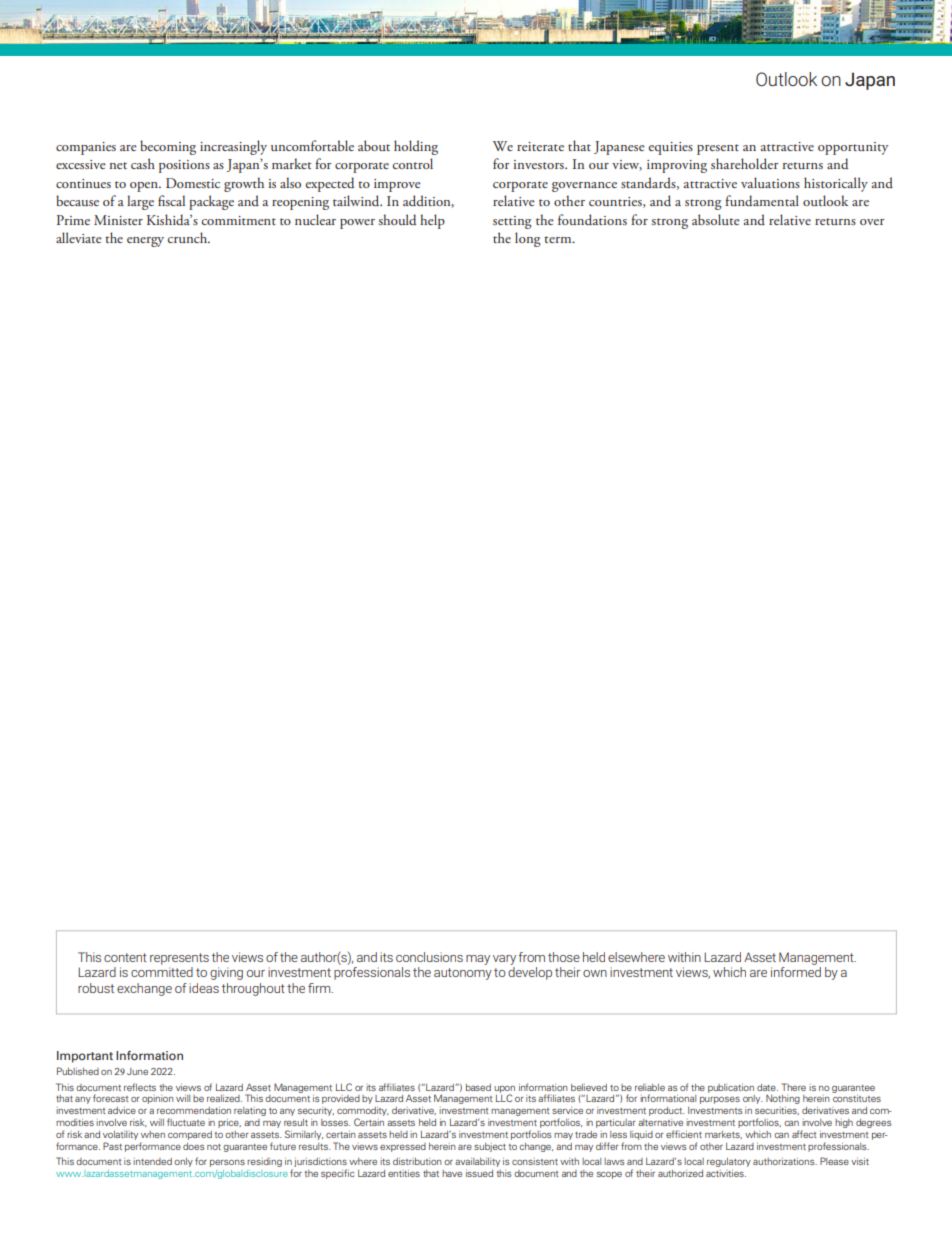 This screenshot has width=952, height=1233. Describe the element at coordinates (153, 1134) in the screenshot. I see `when` at that location.
